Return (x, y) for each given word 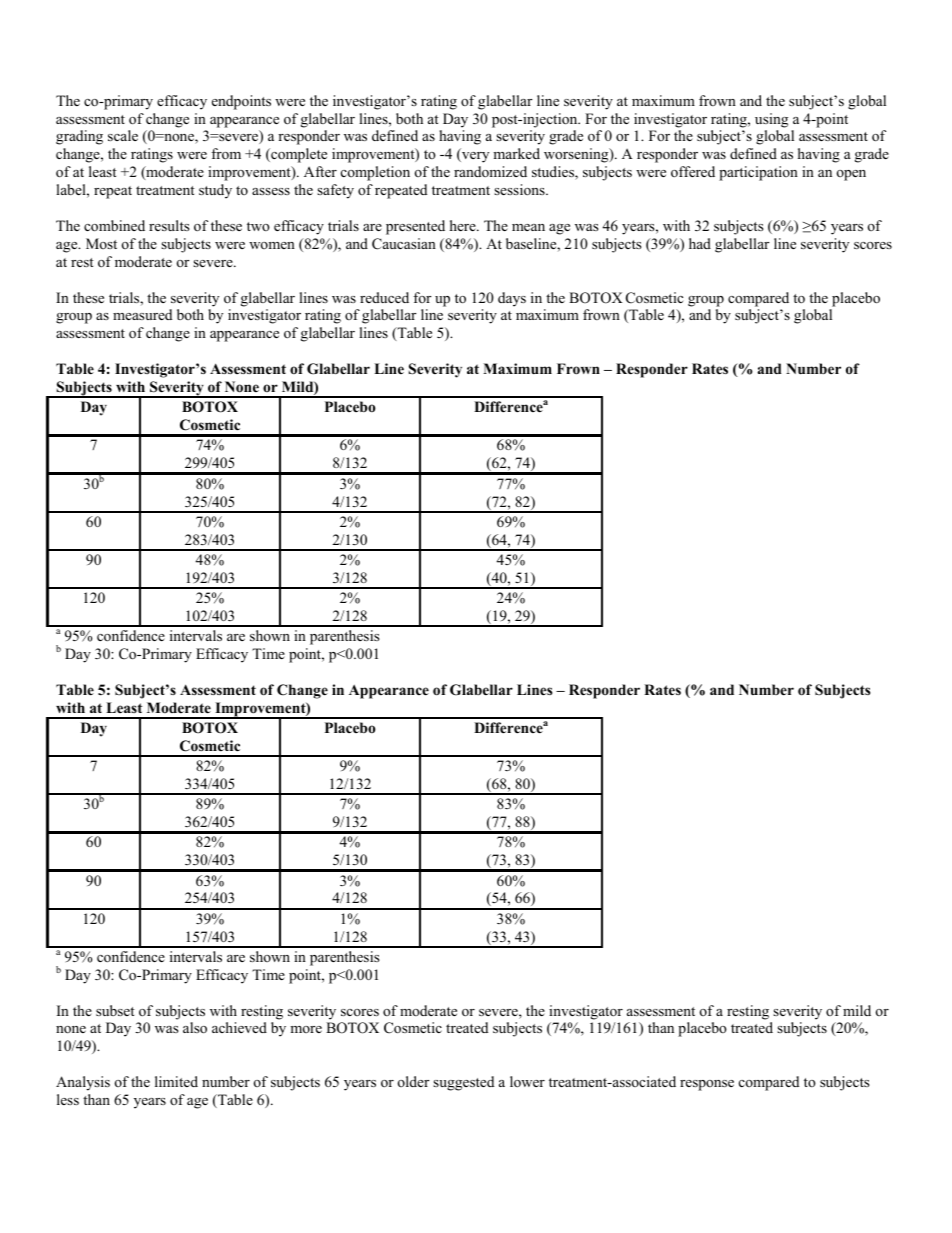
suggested (463, 1083)
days (512, 299)
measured (142, 314)
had (700, 243)
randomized (490, 171)
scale (123, 135)
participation (758, 173)
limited (176, 1081)
